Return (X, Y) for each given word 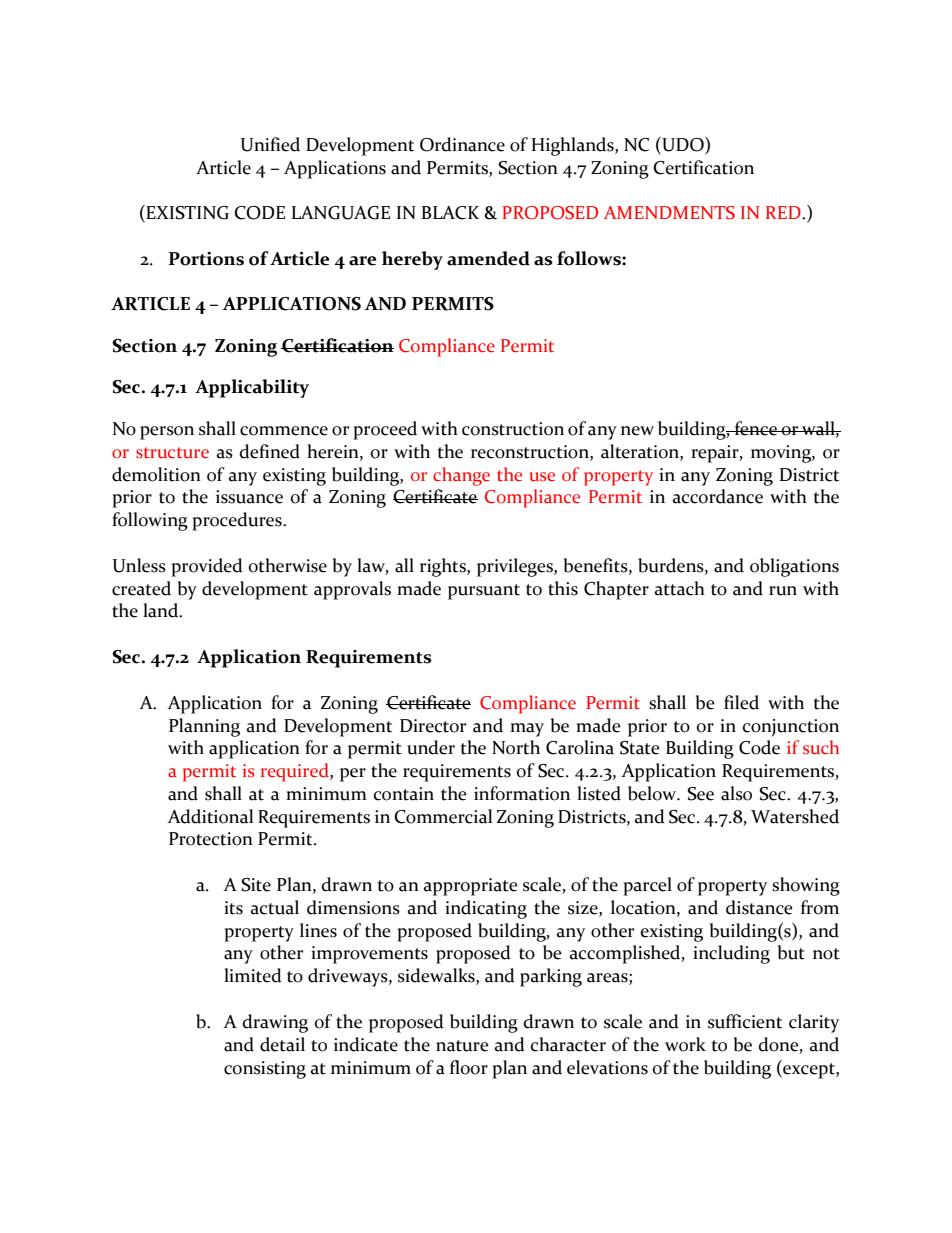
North (516, 747)
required (296, 772)
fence (756, 428)
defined (270, 451)
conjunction (791, 728)
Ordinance (462, 144)
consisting (265, 1070)
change (461, 476)
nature (462, 1046)
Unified (270, 144)
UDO (683, 145)
